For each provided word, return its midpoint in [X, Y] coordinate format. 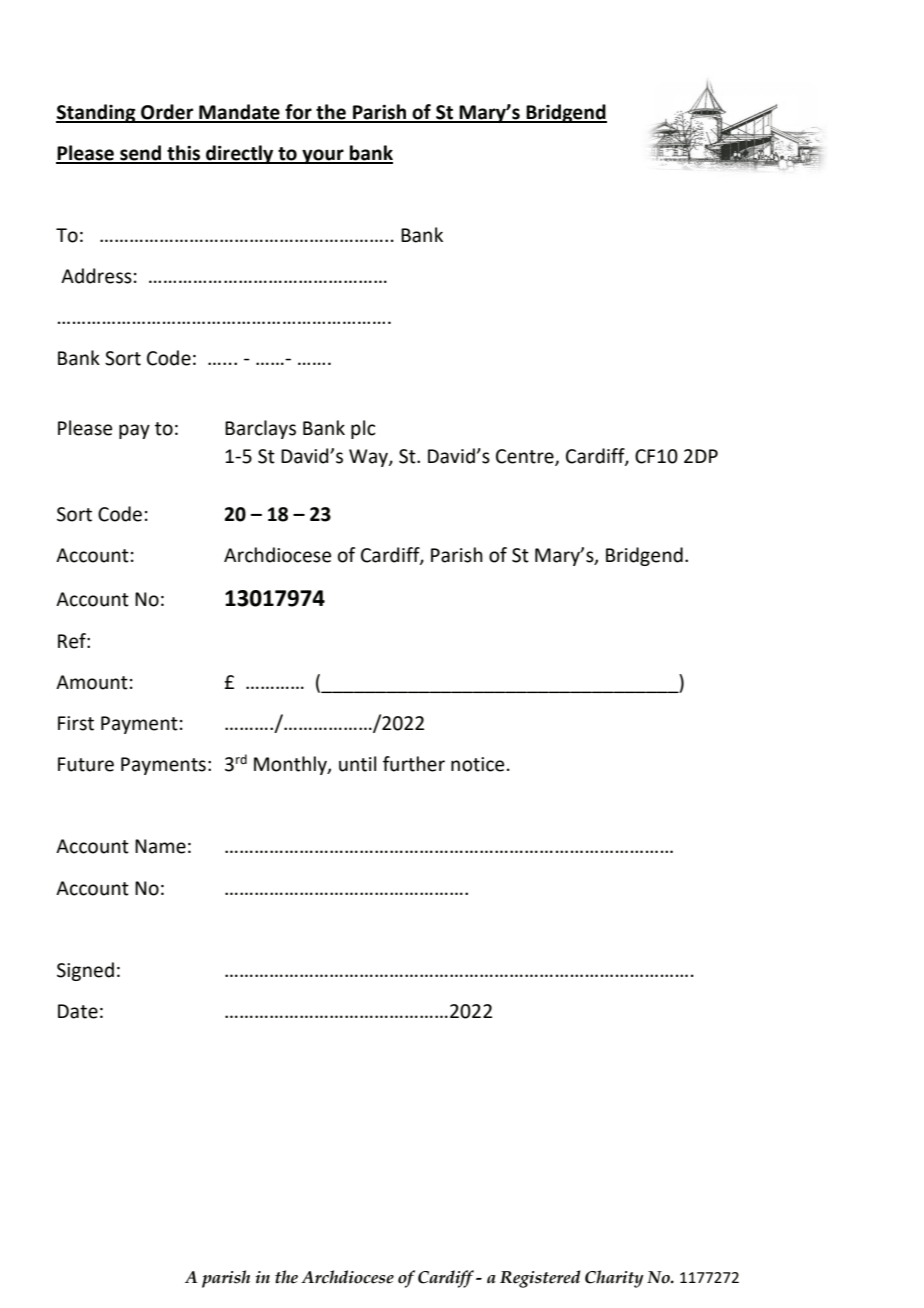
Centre [526, 457]
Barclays [260, 429]
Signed [85, 971]
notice [477, 764]
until [357, 764]
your [323, 156]
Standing [97, 113]
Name [160, 846]
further [414, 764]
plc [363, 429]
